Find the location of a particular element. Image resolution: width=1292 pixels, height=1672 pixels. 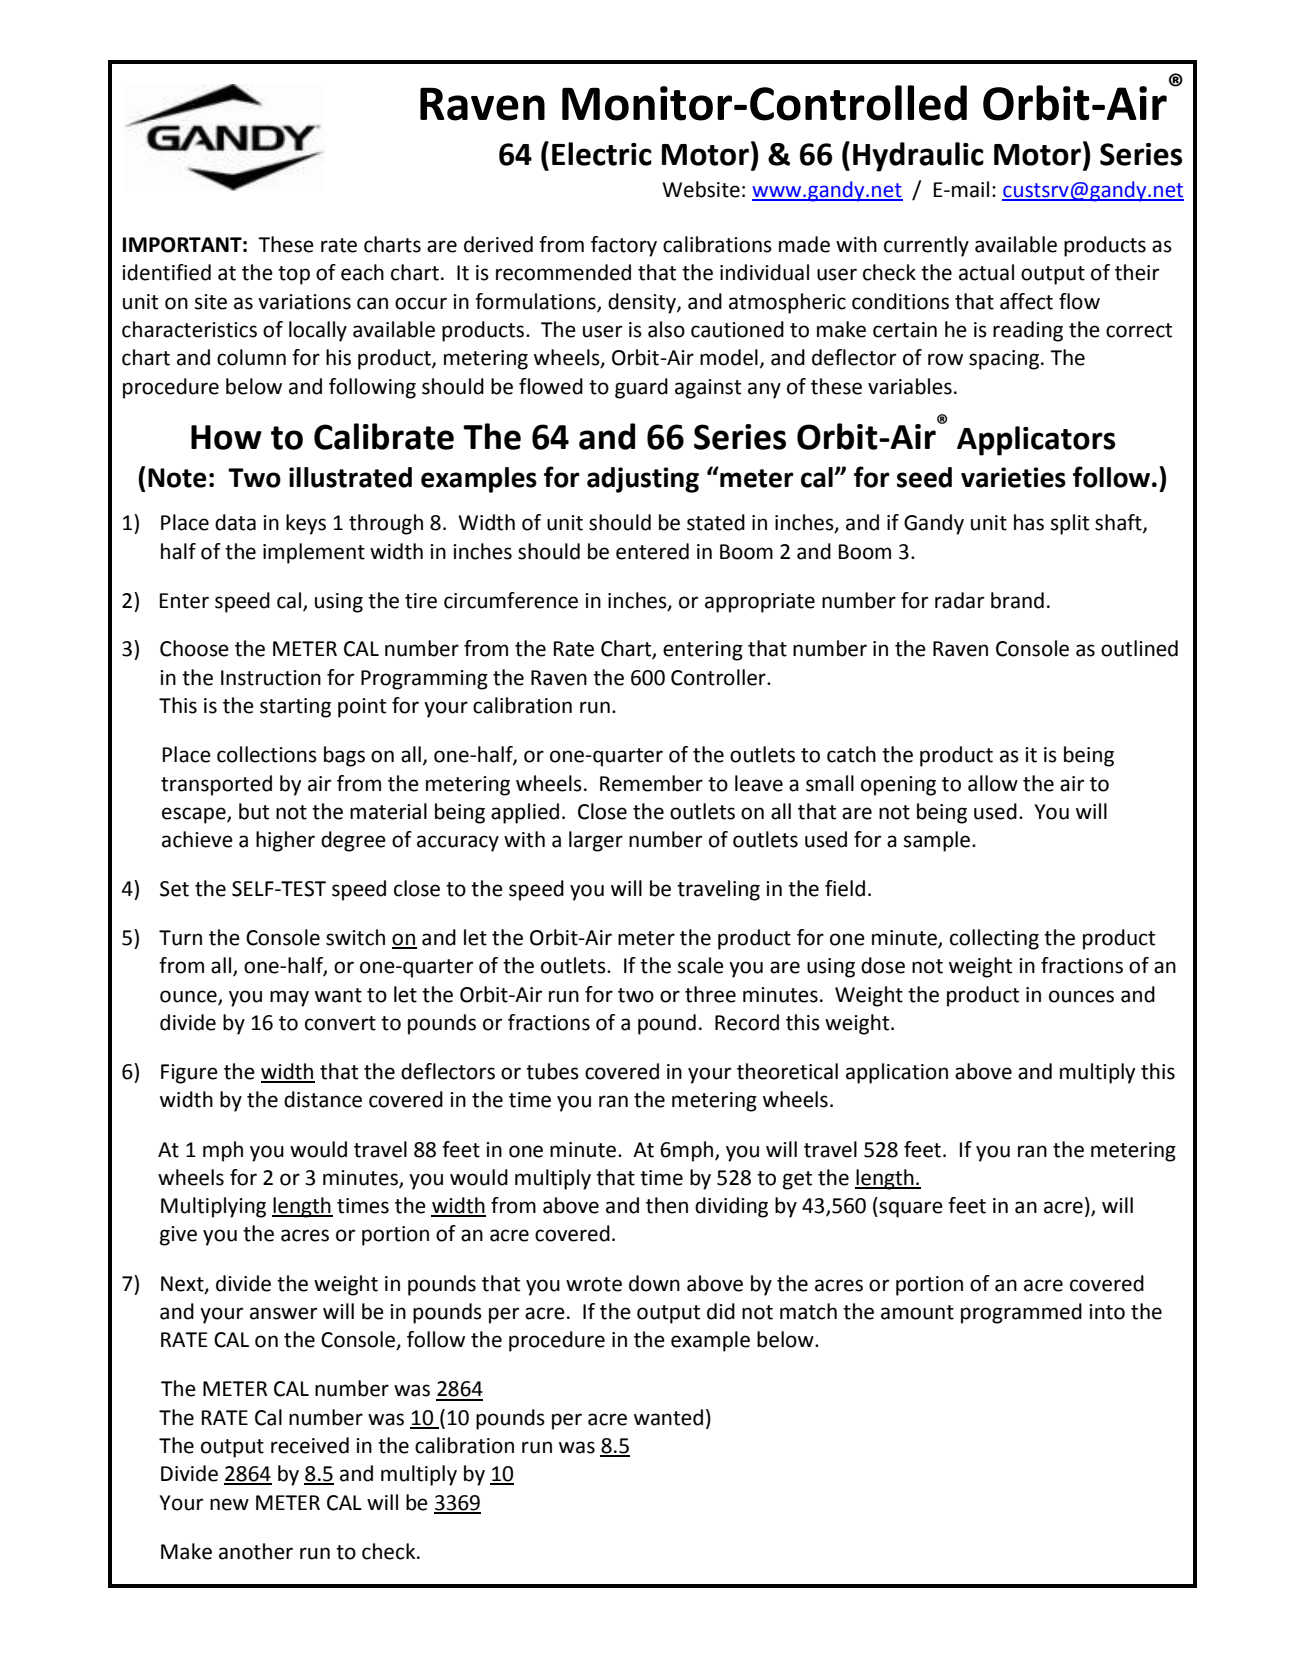

factory is located at coordinates (624, 246).
